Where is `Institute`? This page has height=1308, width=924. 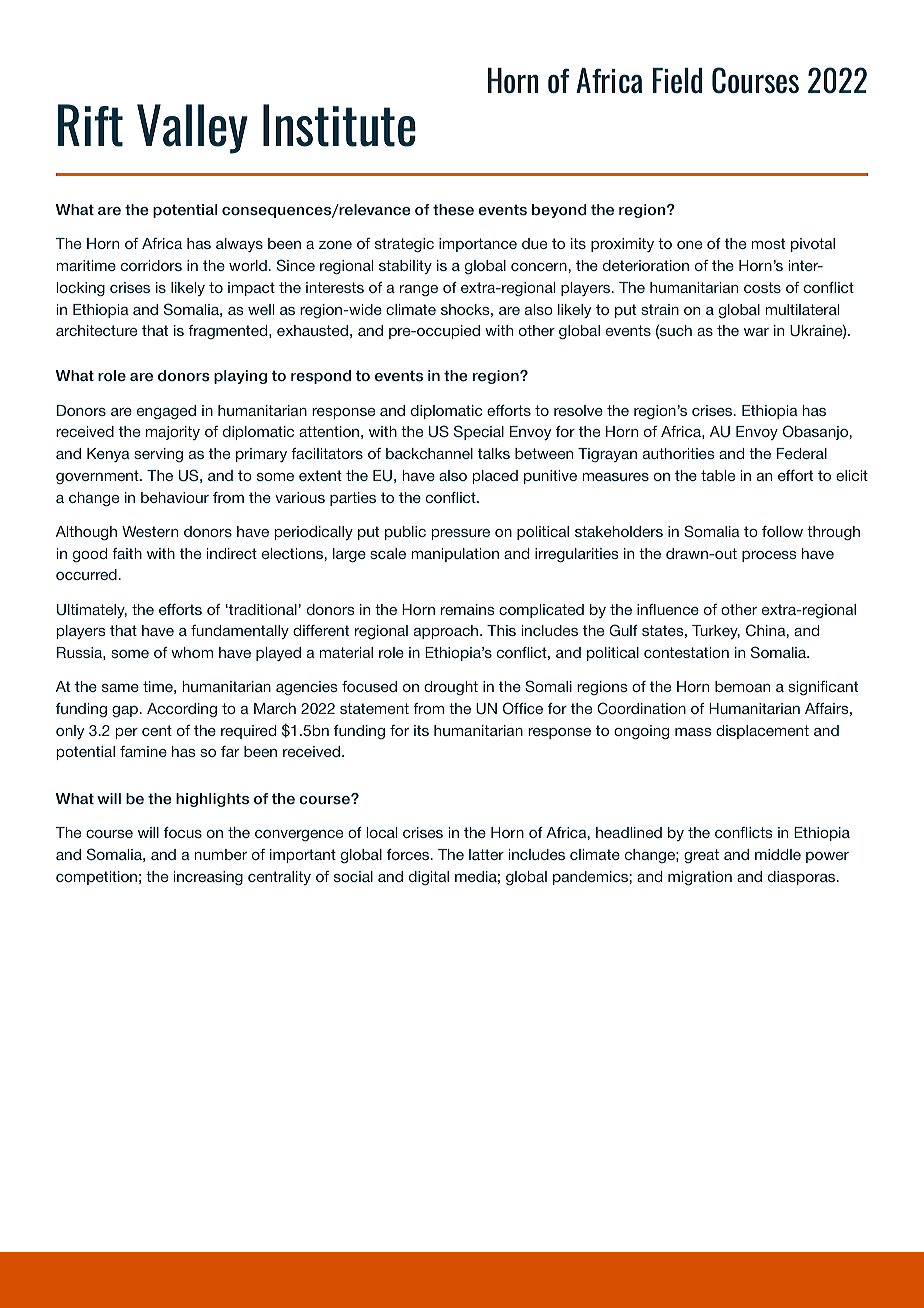
Institute is located at coordinates (339, 125).
